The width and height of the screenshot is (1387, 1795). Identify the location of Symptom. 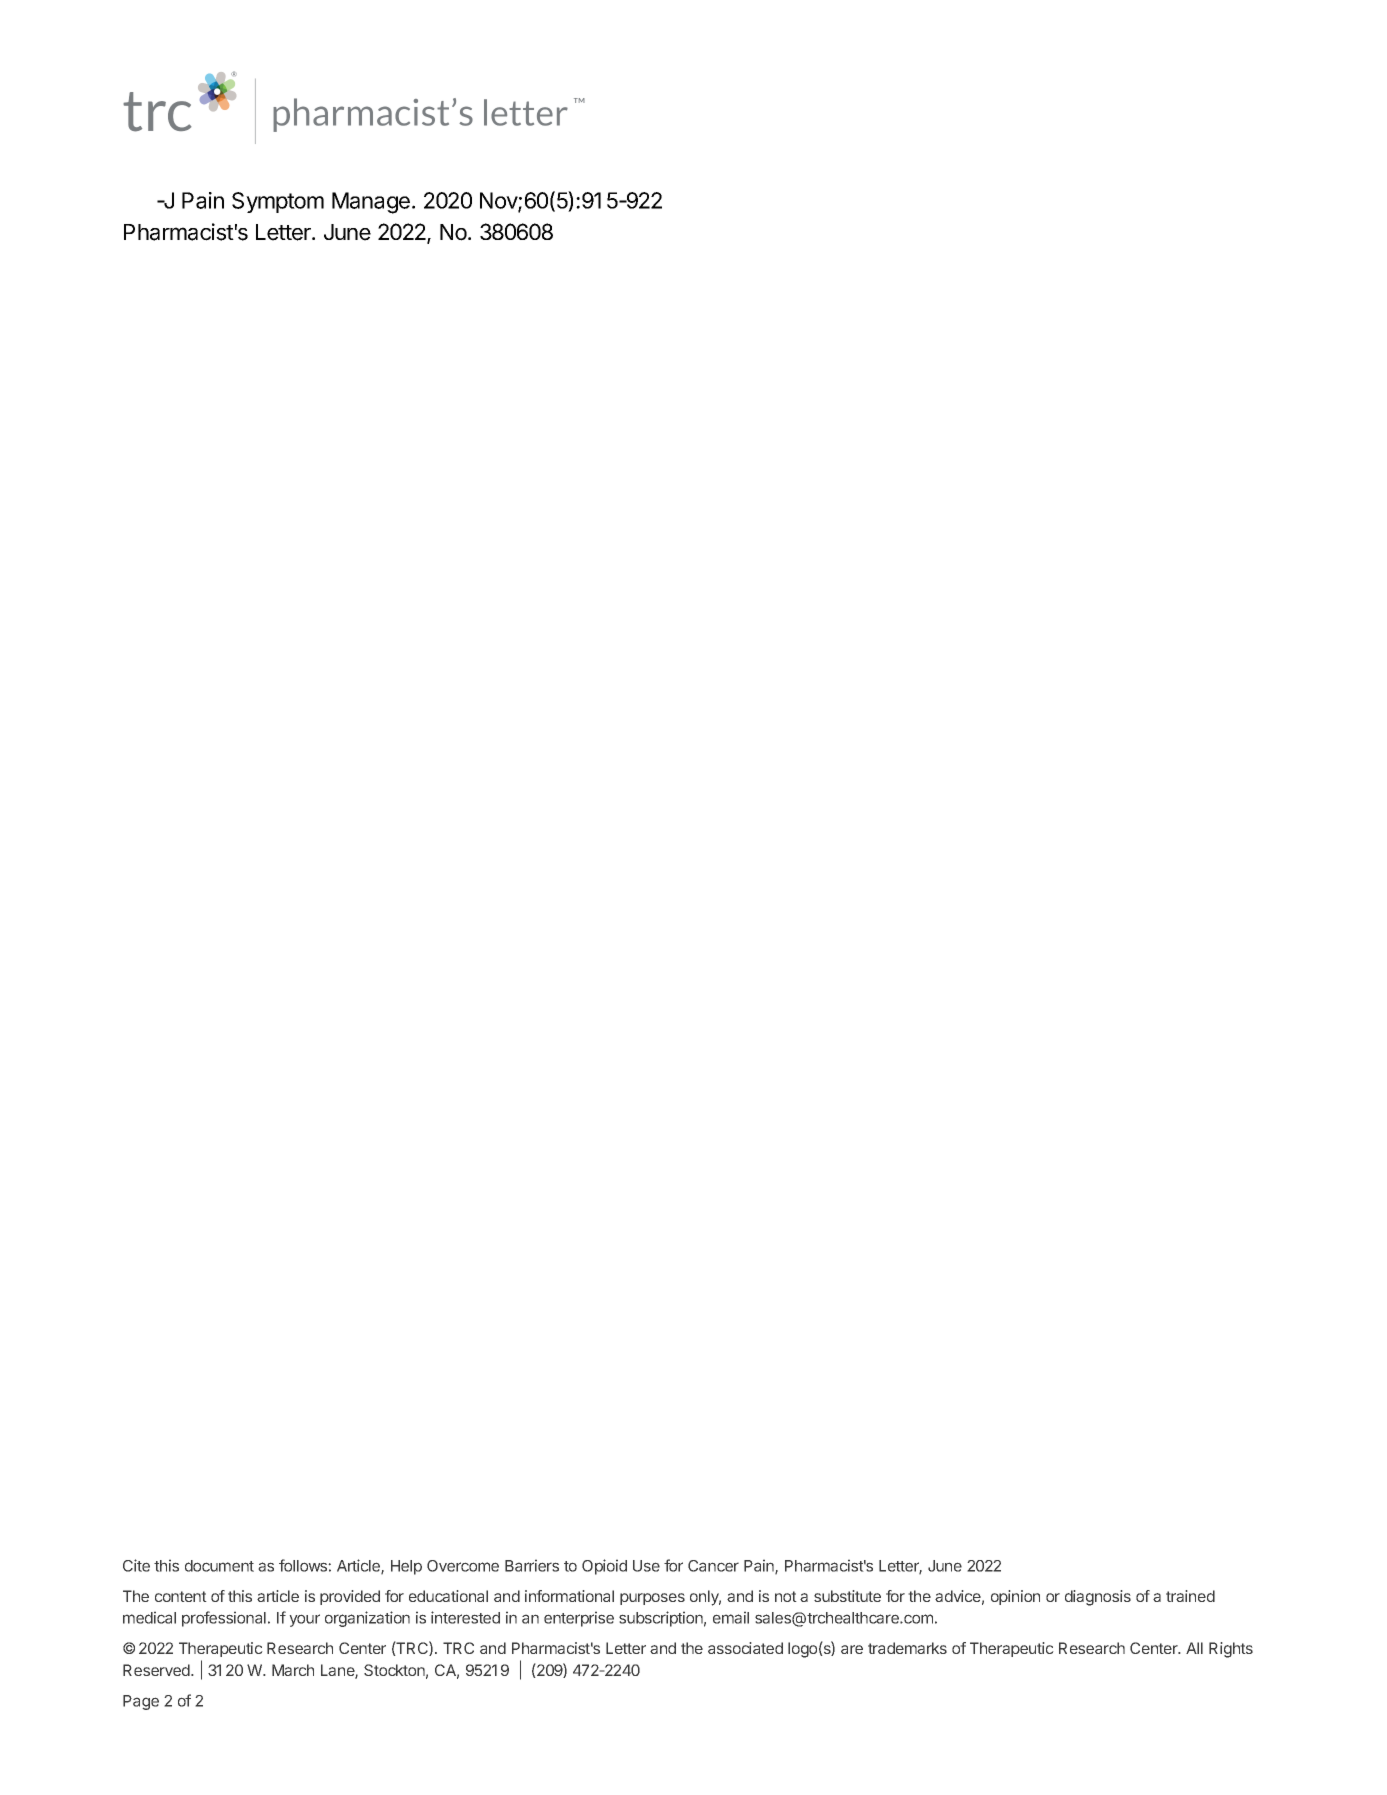
(278, 202).
